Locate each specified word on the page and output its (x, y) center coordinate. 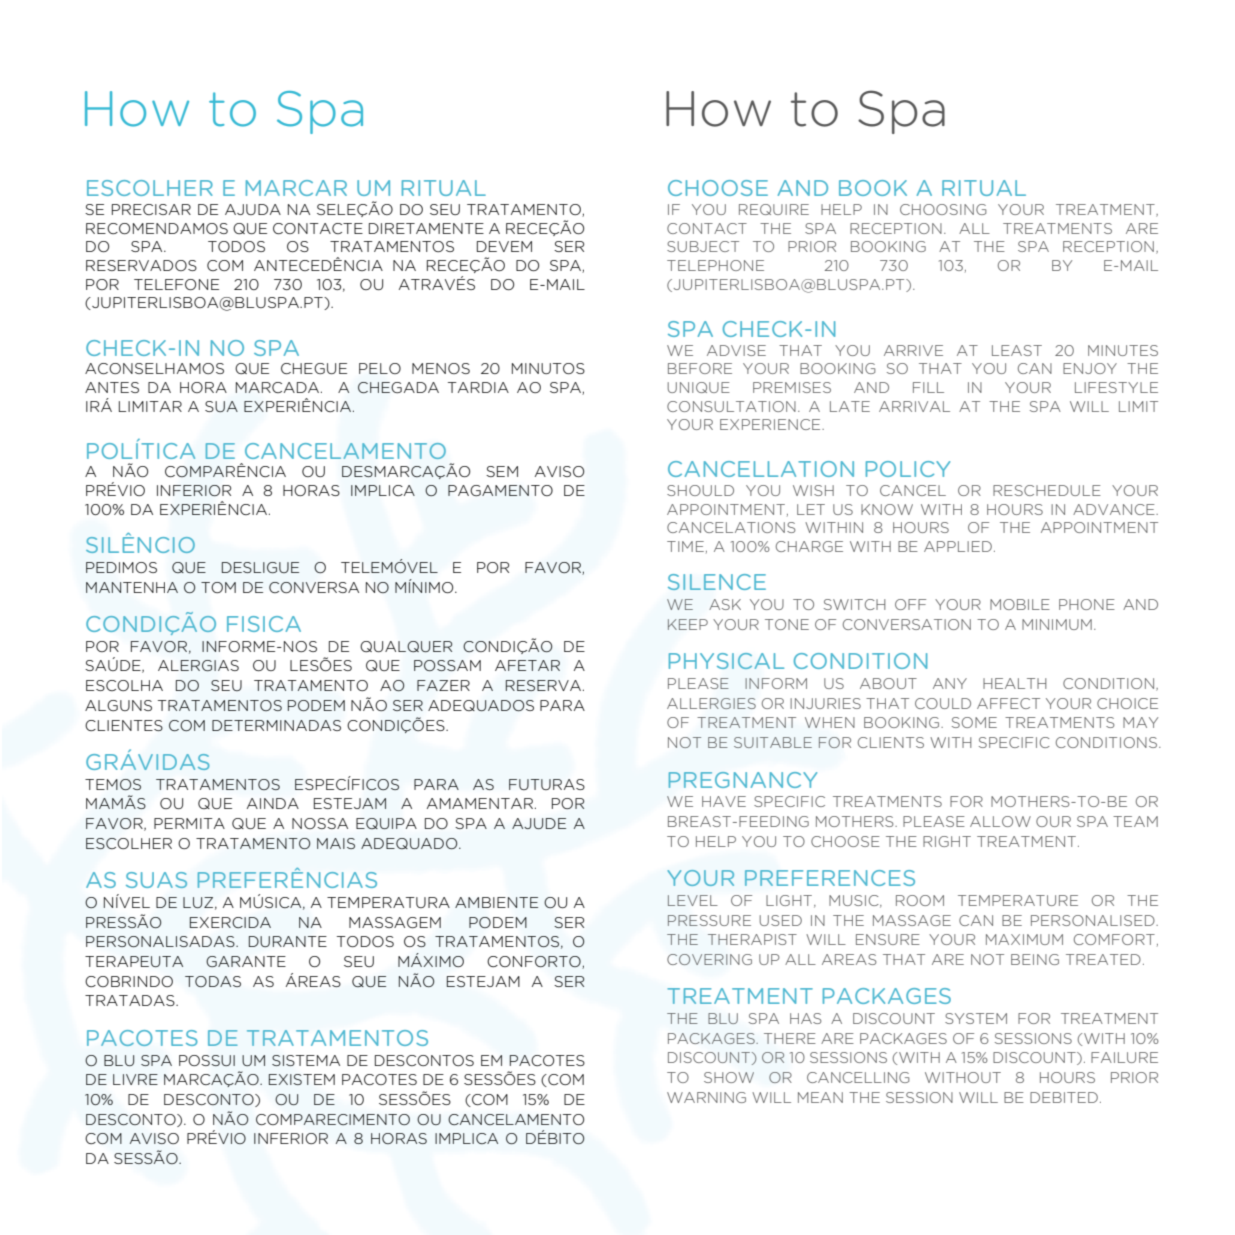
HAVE (724, 801)
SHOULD (700, 490)
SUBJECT (703, 246)
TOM (218, 587)
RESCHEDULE (1047, 490)
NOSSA (320, 823)
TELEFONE (176, 284)
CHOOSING (943, 209)
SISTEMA (306, 1060)
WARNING (706, 1097)
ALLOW (1000, 821)
